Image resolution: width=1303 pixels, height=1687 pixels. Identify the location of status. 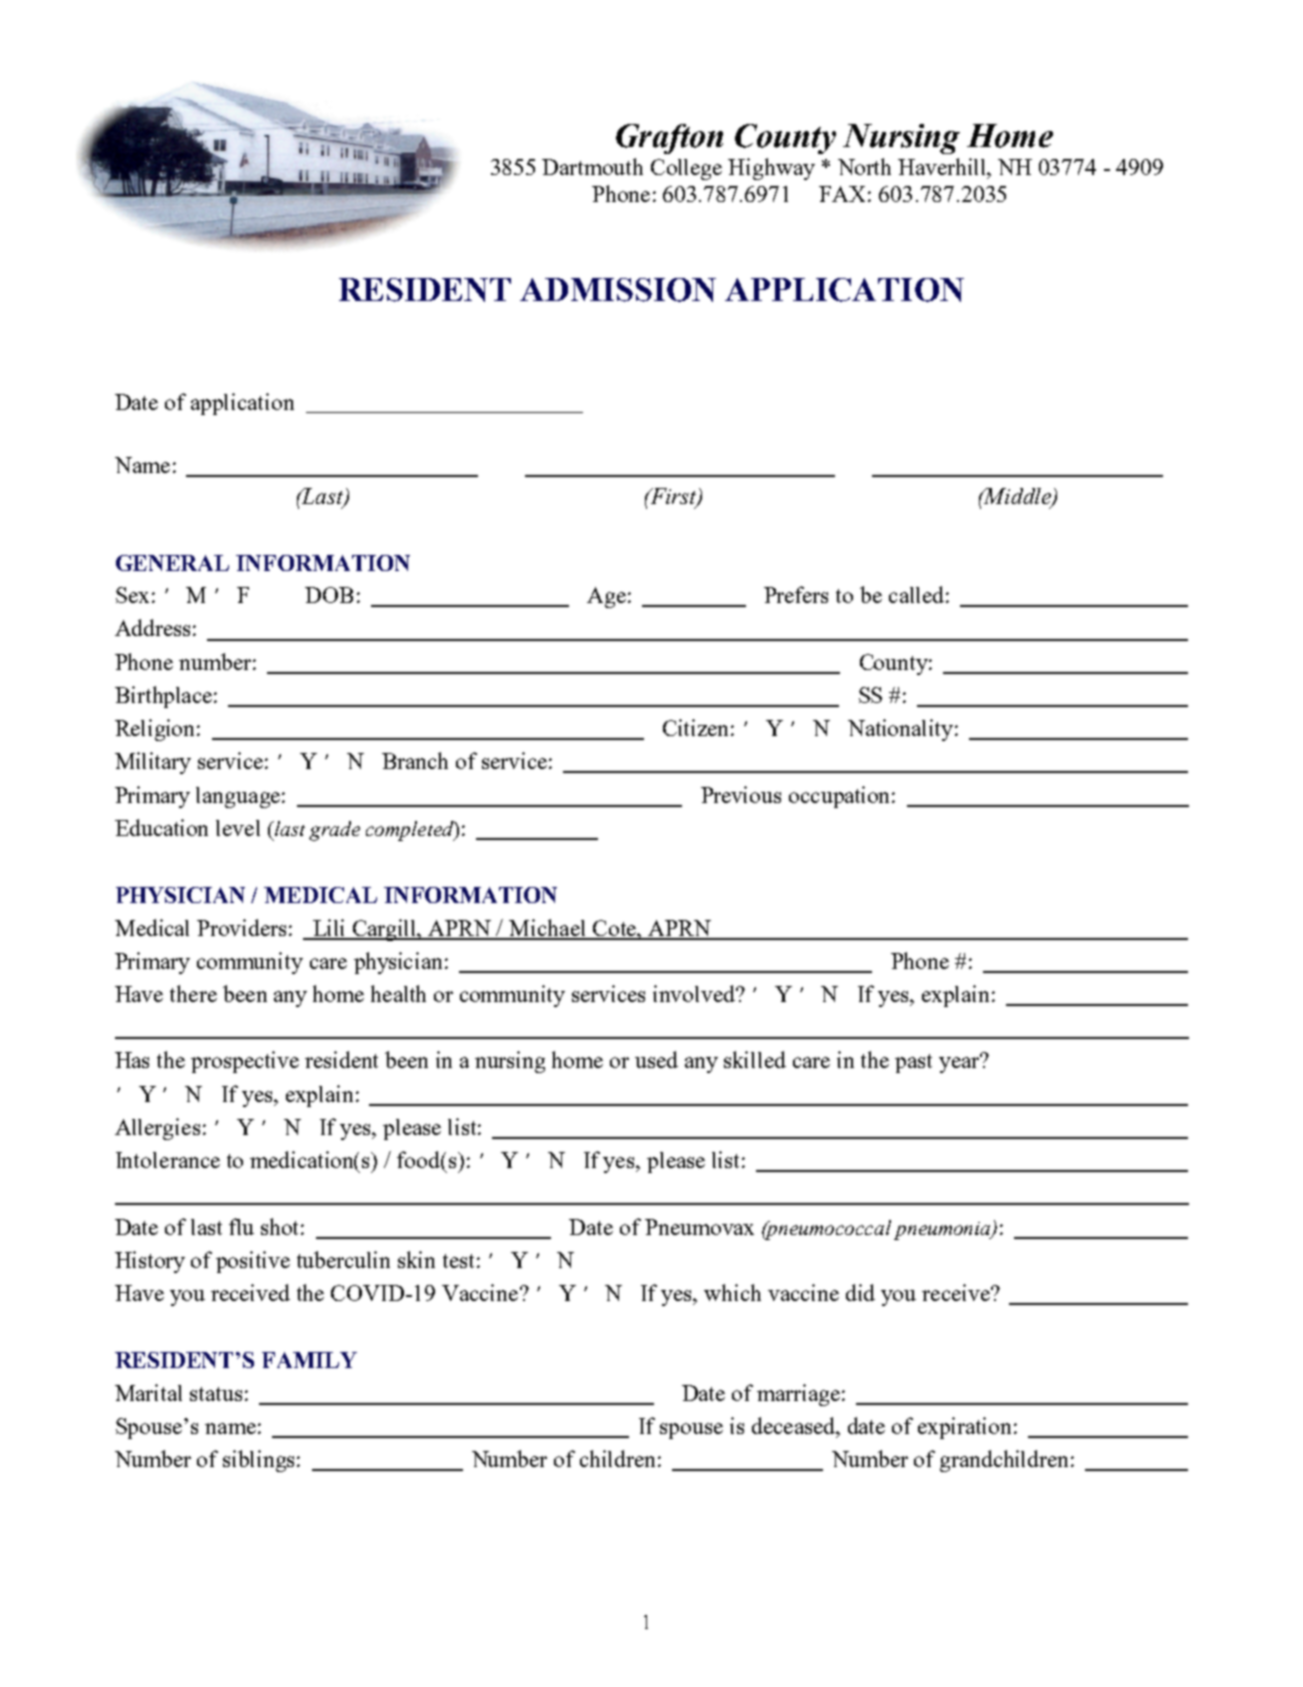
(216, 1394).
